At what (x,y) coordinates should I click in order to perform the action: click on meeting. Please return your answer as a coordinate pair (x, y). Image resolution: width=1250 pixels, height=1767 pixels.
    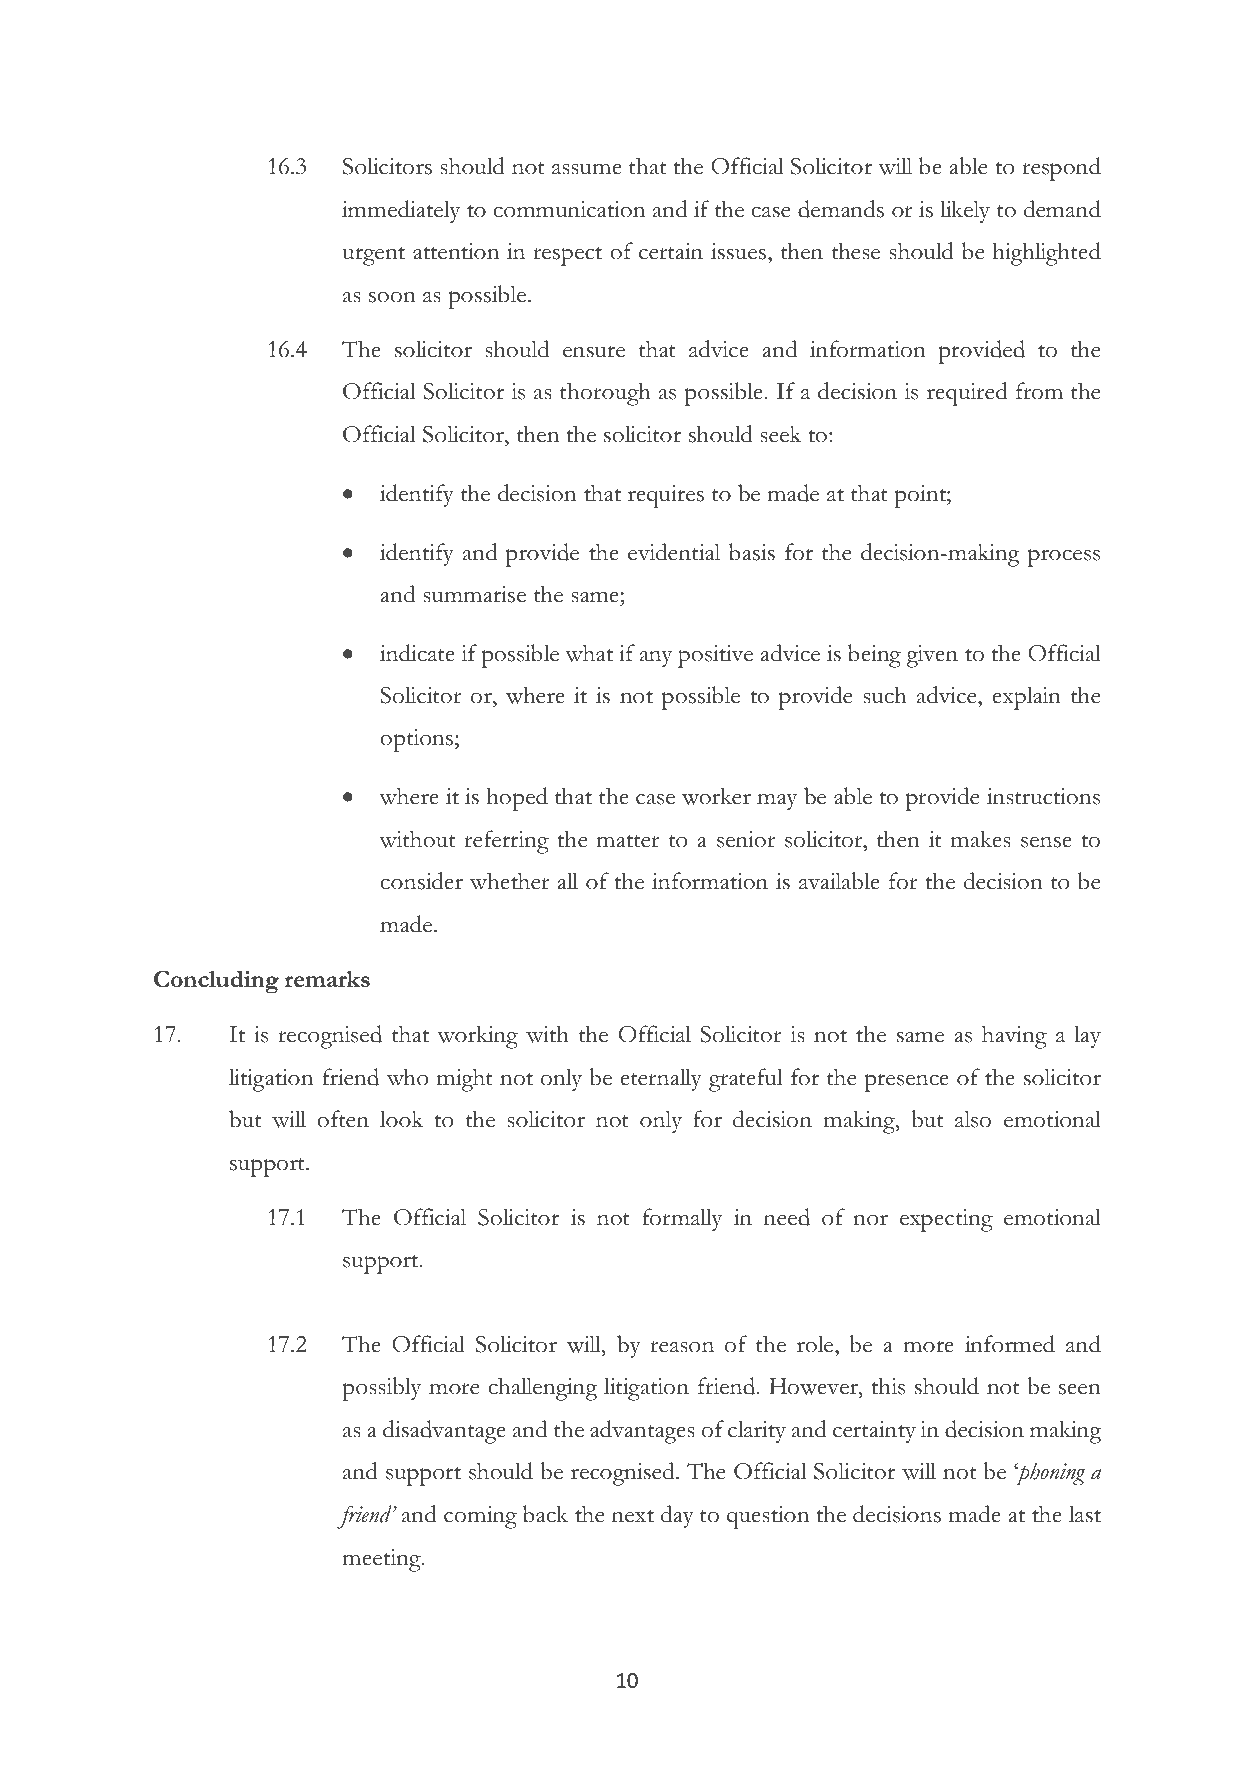
    Looking at the image, I should click on (382, 1560).
